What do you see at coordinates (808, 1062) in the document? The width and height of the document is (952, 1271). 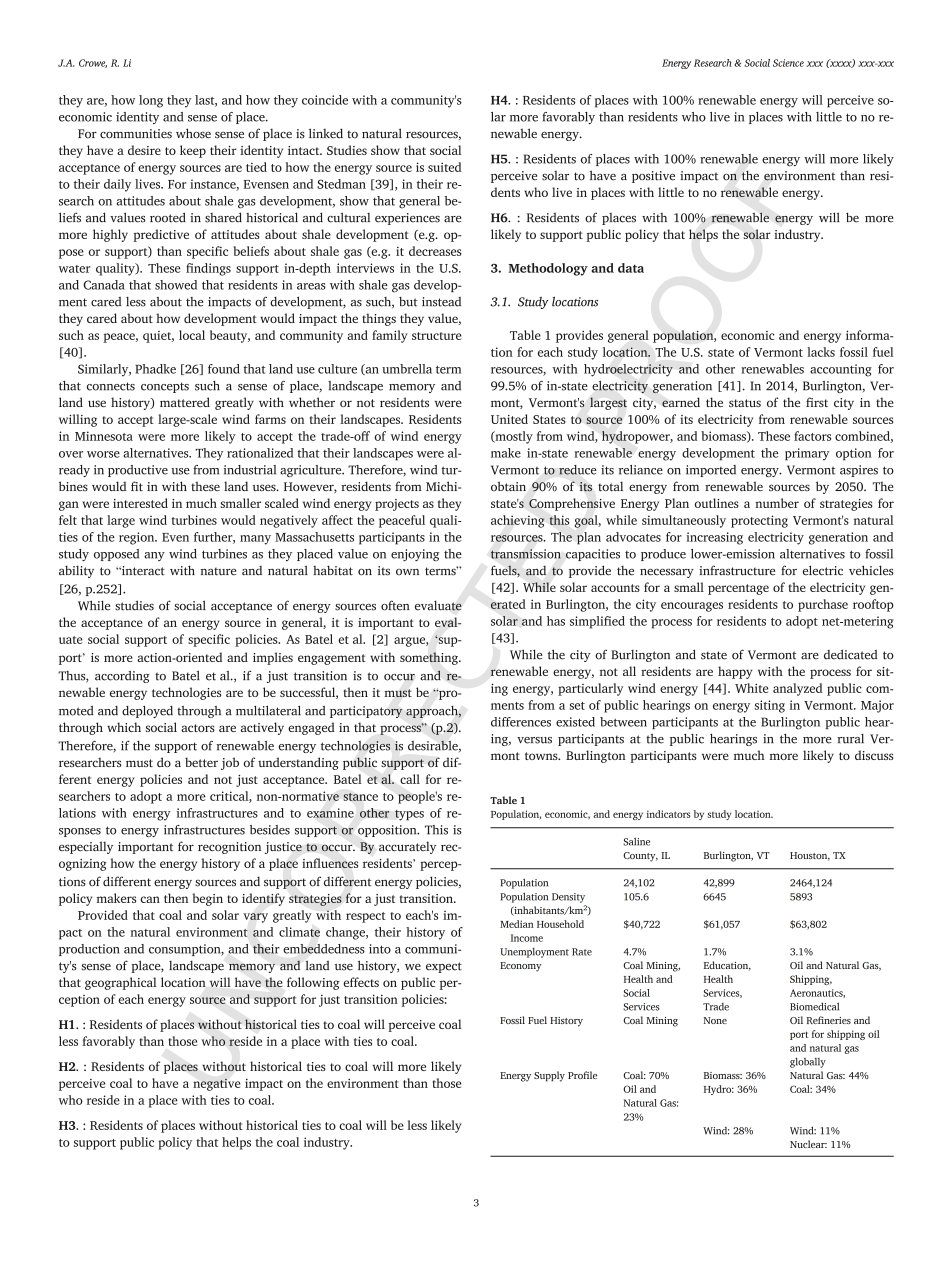 I see `globally` at bounding box center [808, 1062].
